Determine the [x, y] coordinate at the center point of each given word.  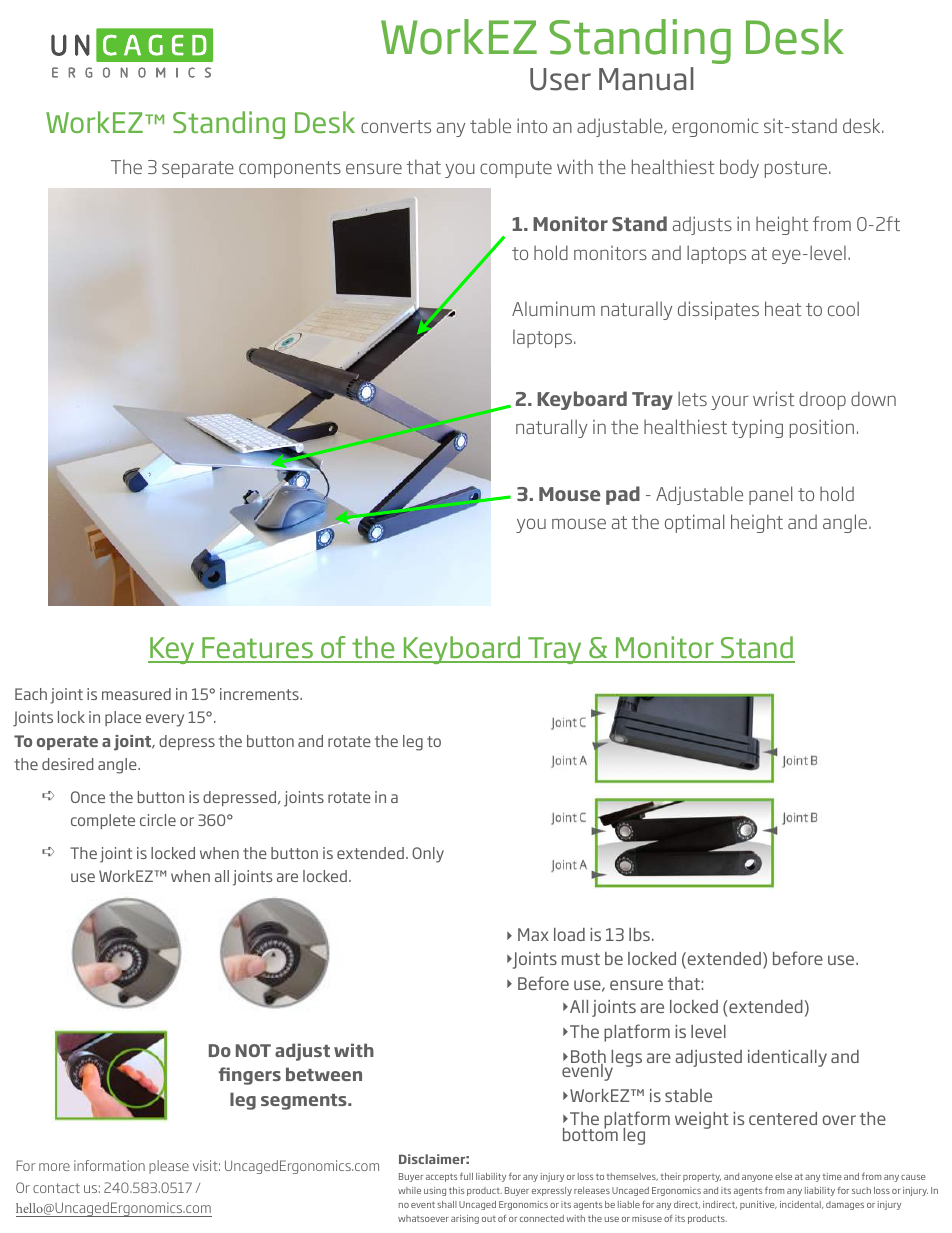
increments [260, 694]
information [109, 1165]
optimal [694, 523]
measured [136, 694]
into [532, 125]
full [466, 1176]
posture [796, 169]
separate [198, 169]
